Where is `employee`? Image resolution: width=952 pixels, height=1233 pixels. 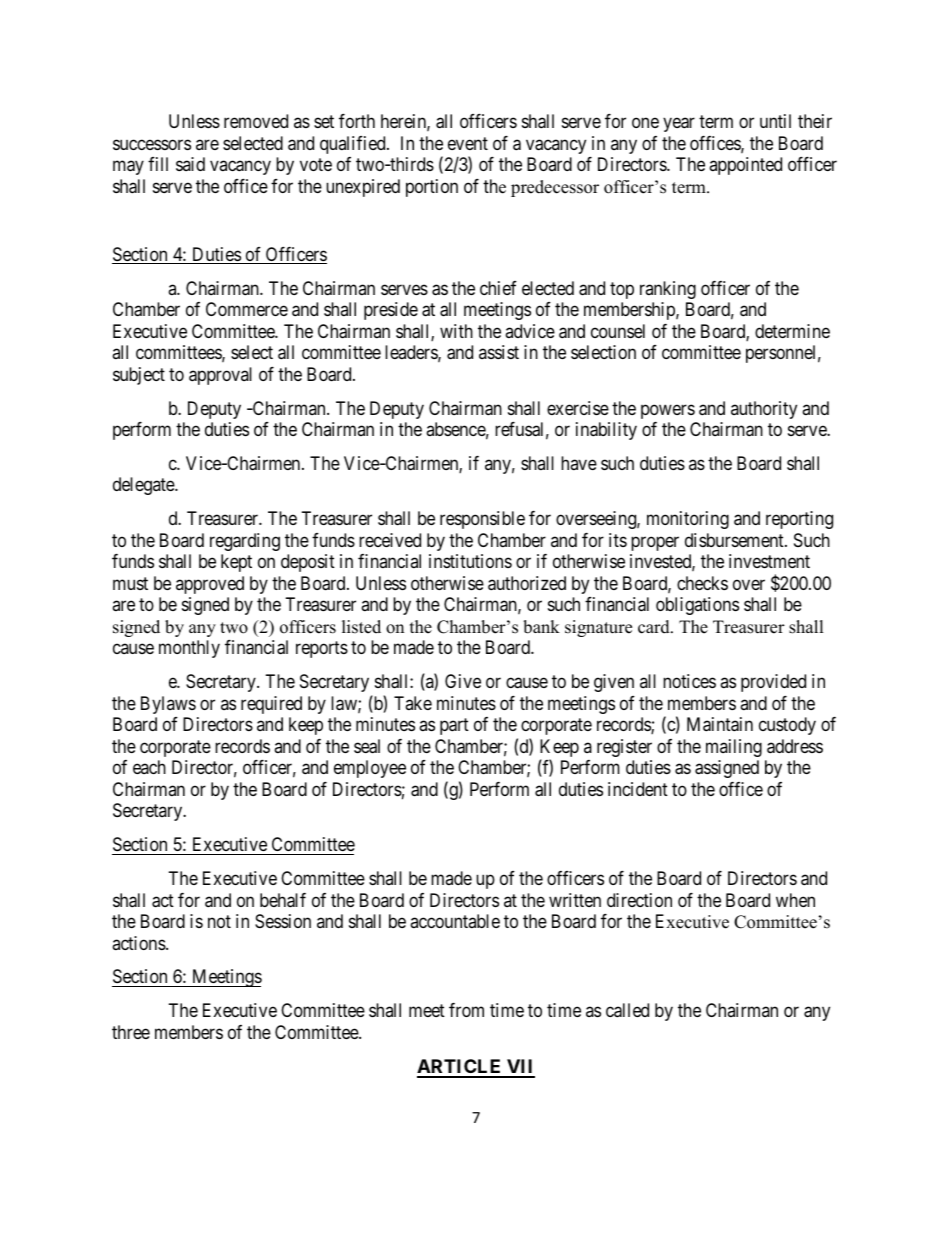 employee is located at coordinates (370, 769).
